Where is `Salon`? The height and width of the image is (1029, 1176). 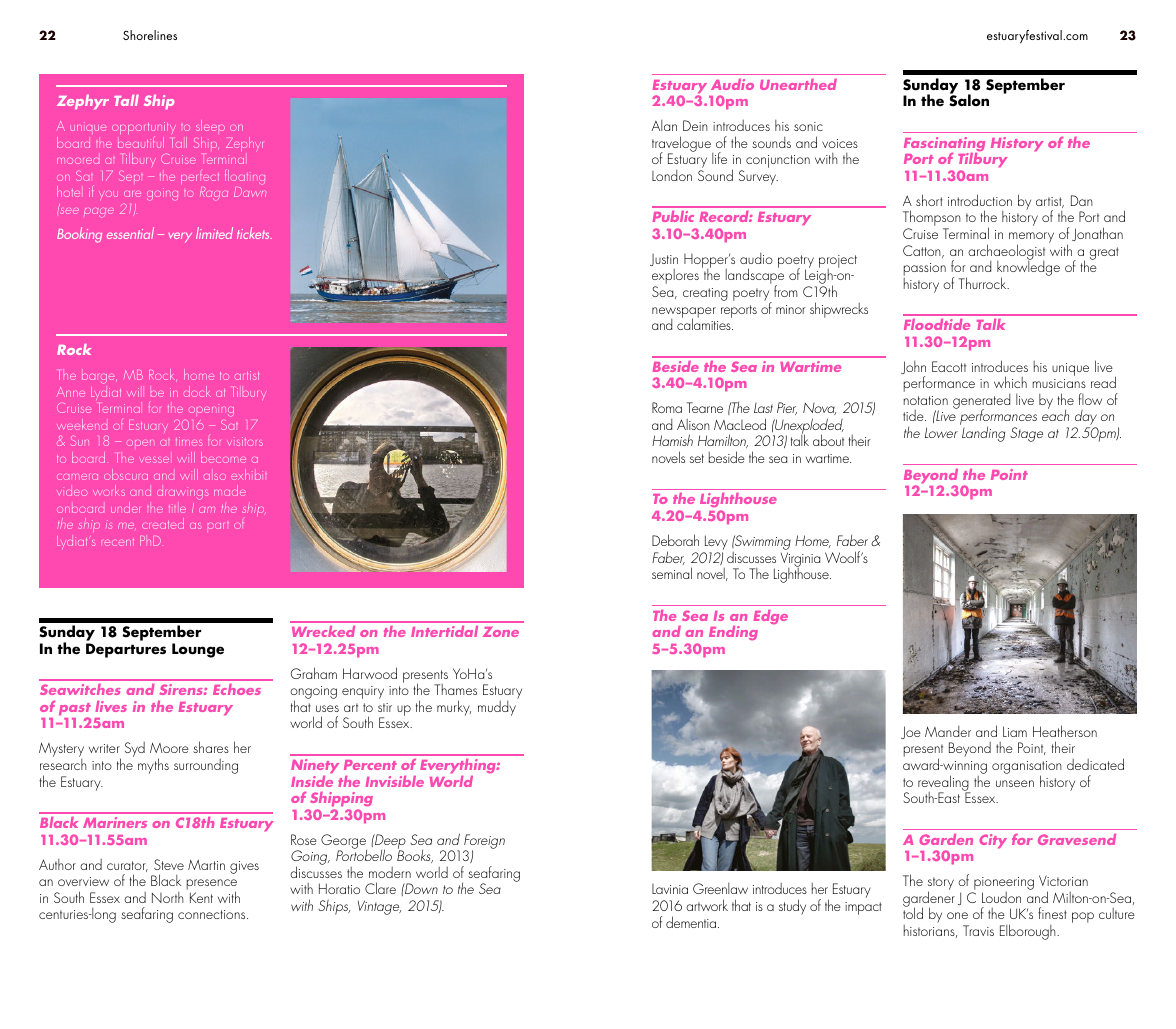
Salon is located at coordinates (969, 100).
